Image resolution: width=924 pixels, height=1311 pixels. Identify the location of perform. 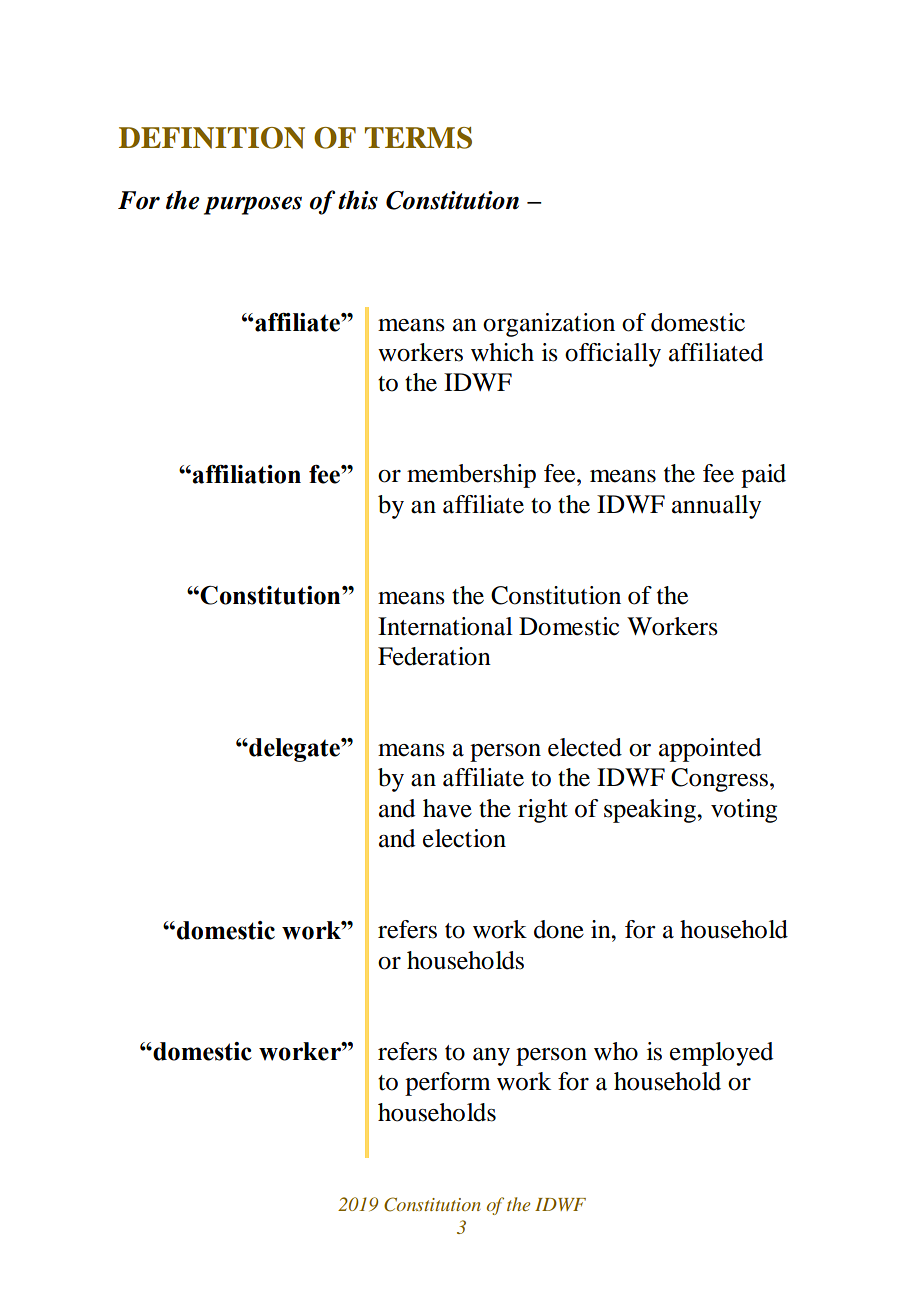
(448, 1084).
